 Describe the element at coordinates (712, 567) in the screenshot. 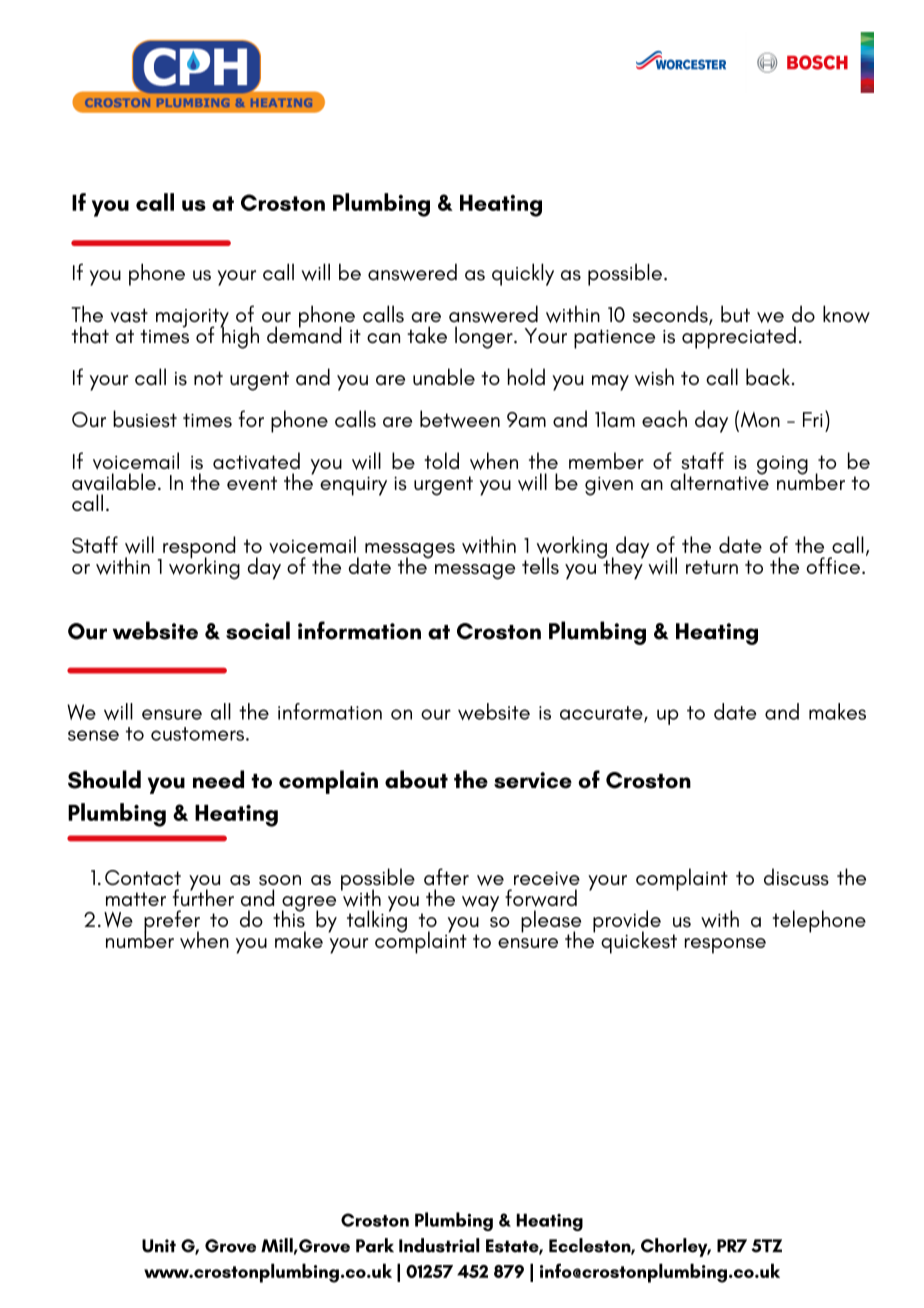

I see `return` at that location.
